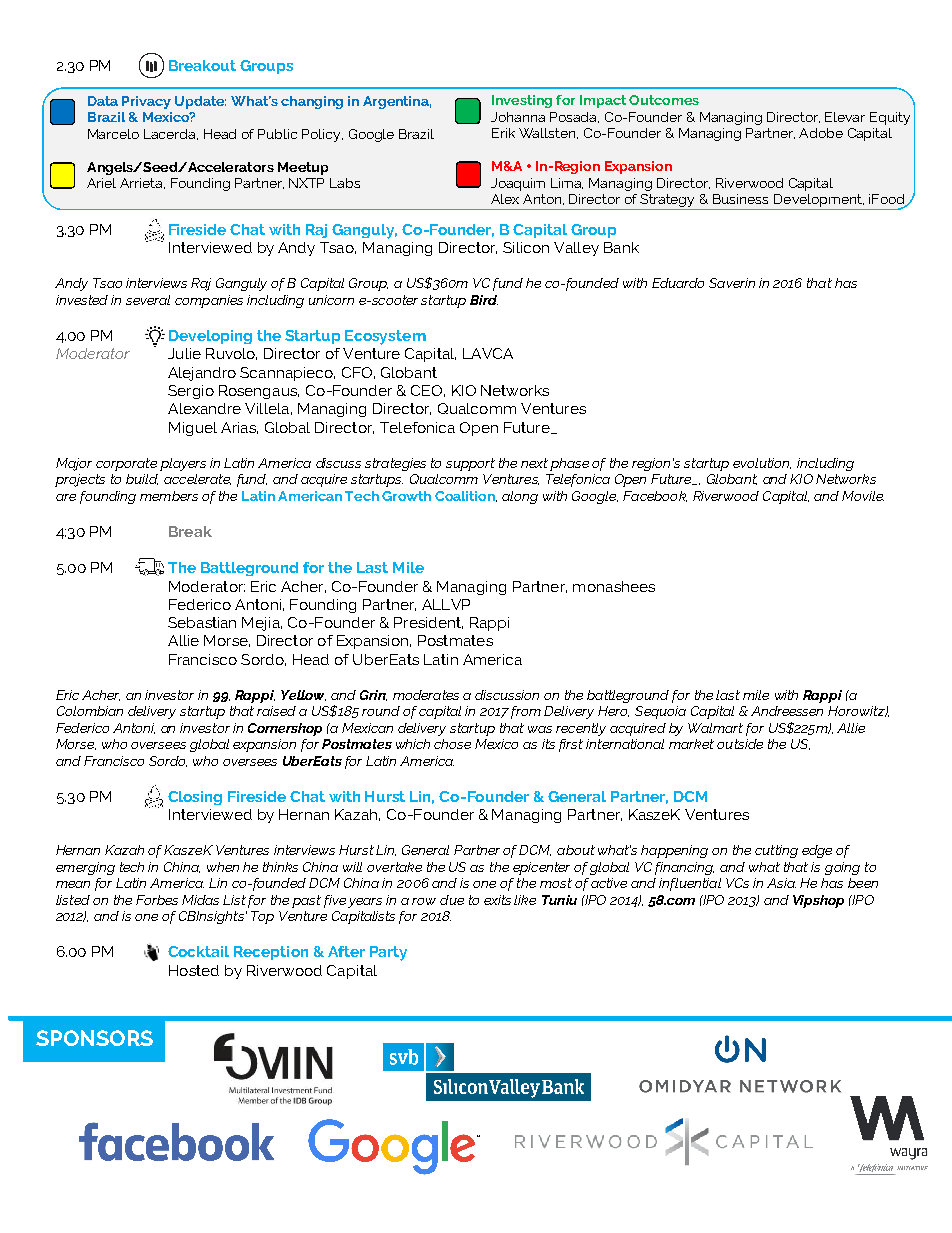 The width and height of the image is (952, 1233). What do you see at coordinates (821, 133) in the image?
I see `Adobe` at bounding box center [821, 133].
